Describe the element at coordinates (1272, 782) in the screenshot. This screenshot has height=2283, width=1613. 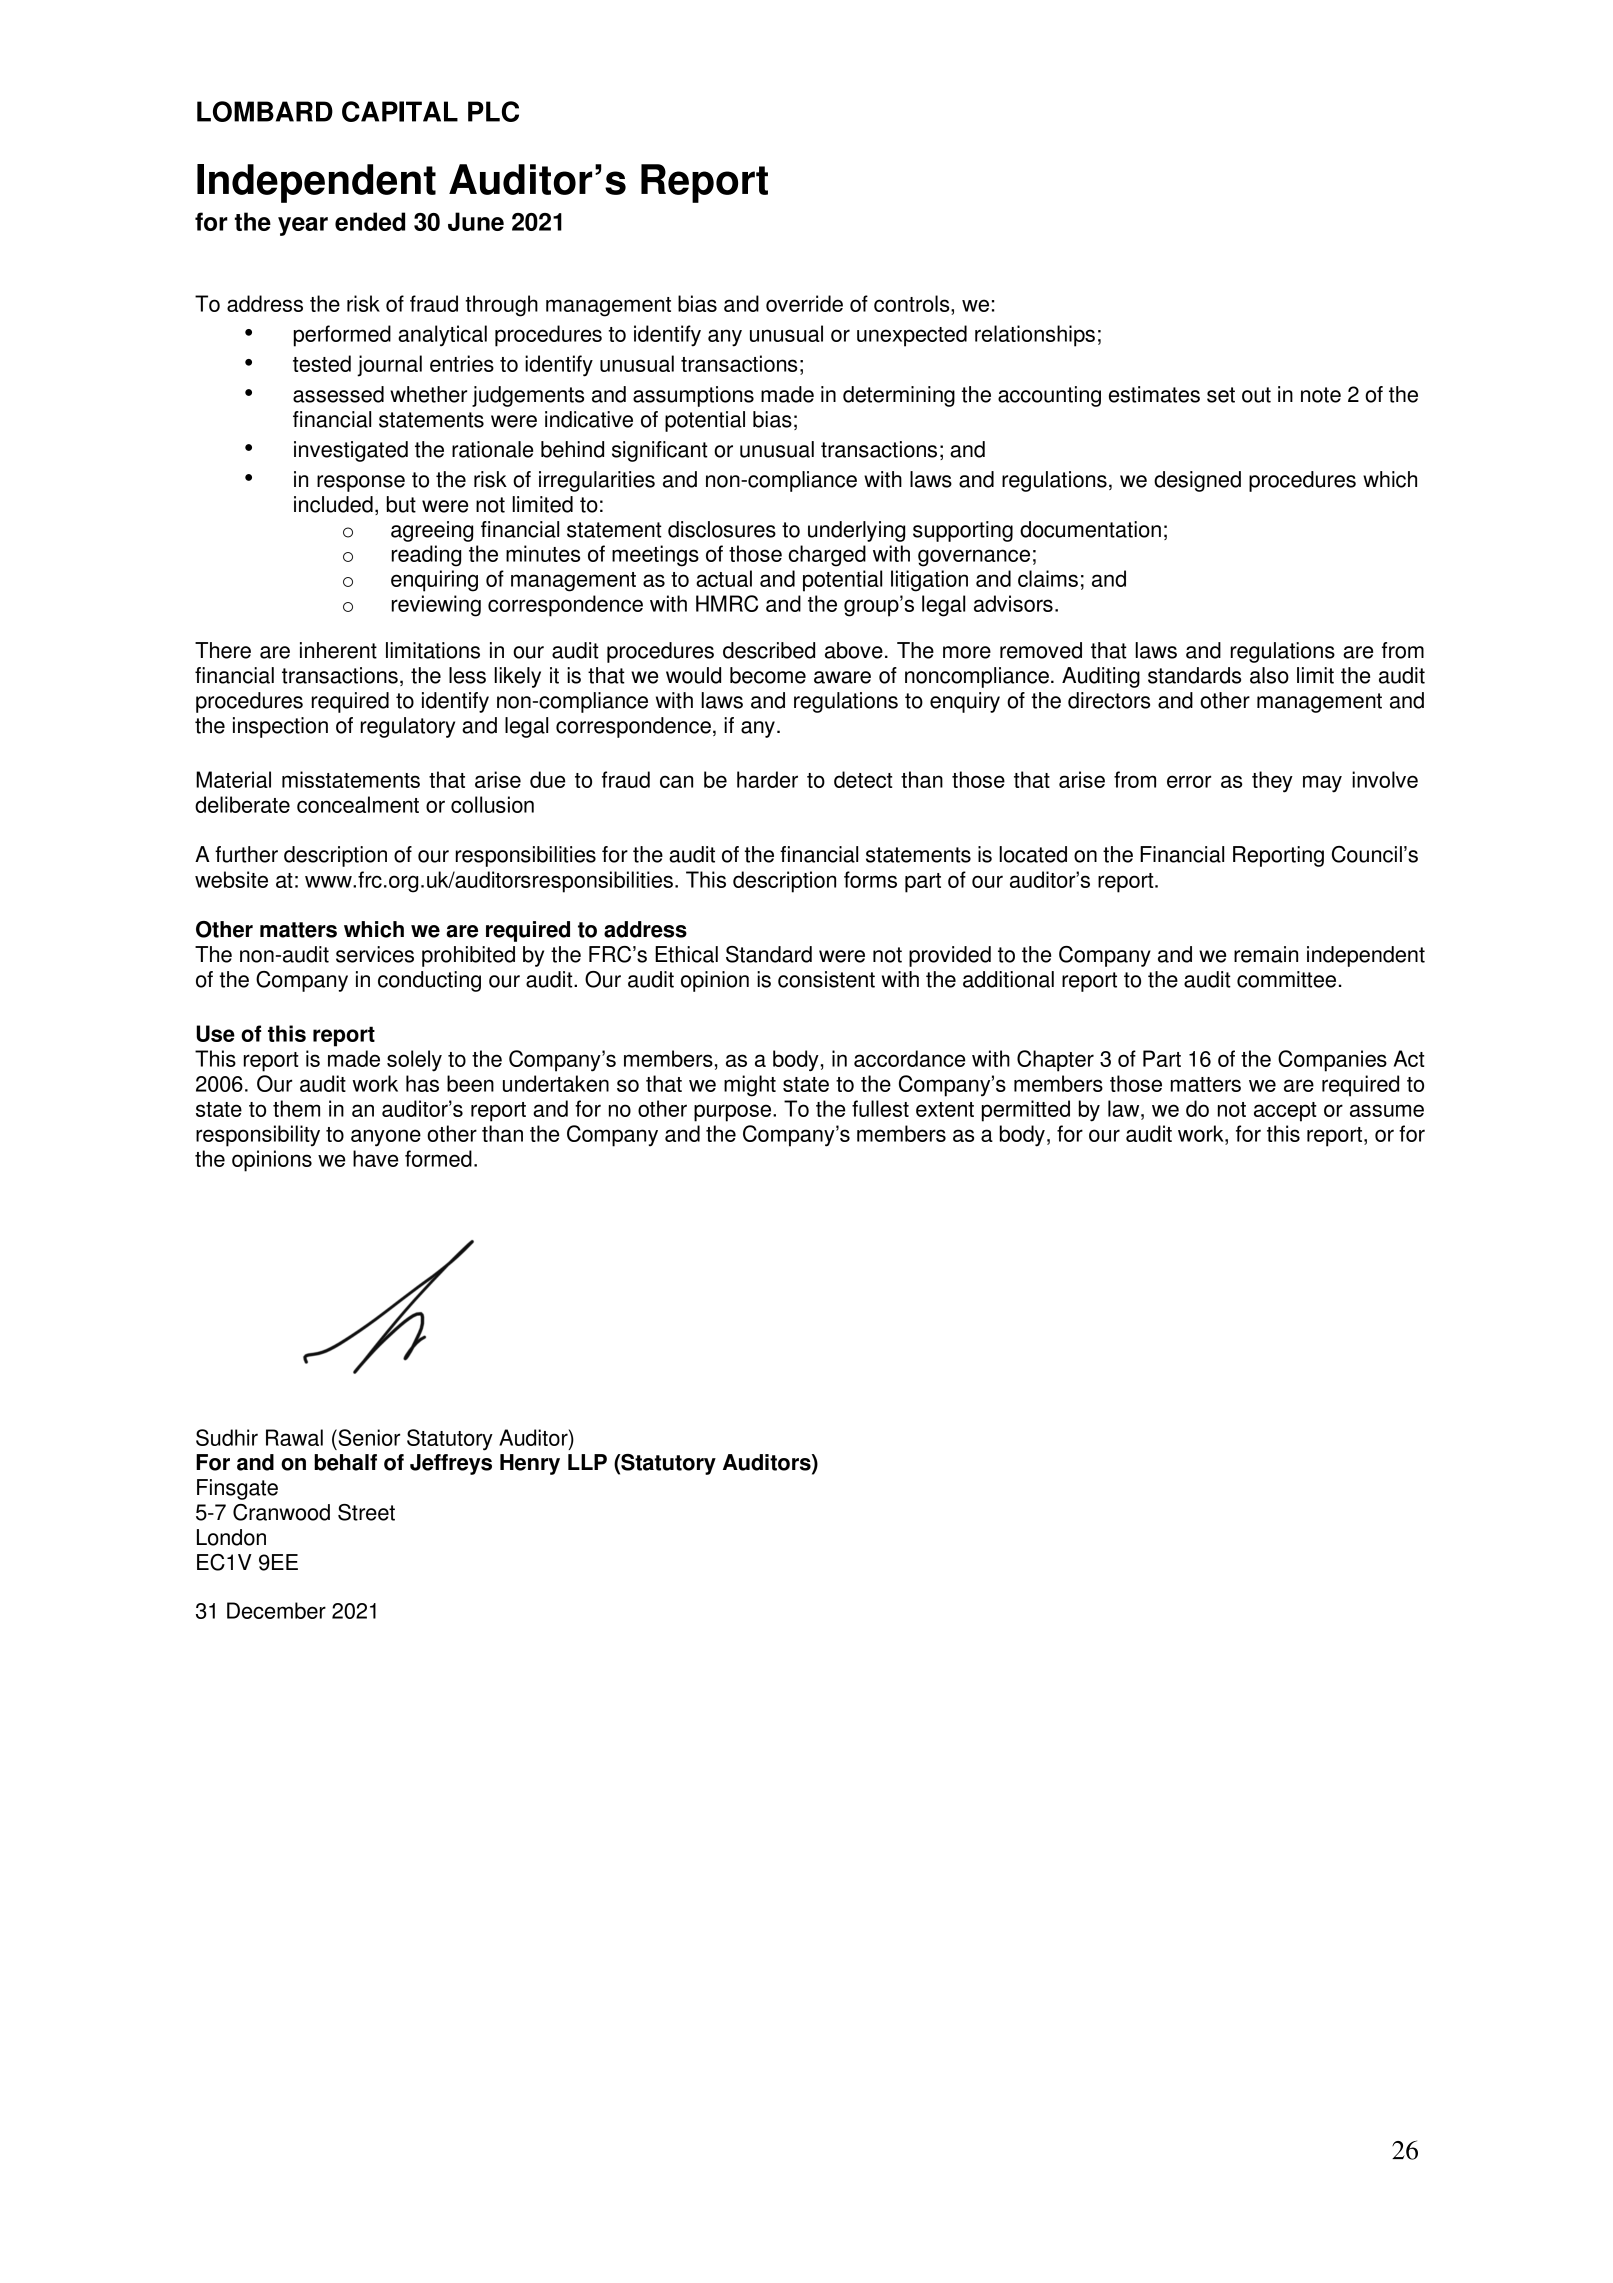
I see `they` at that location.
